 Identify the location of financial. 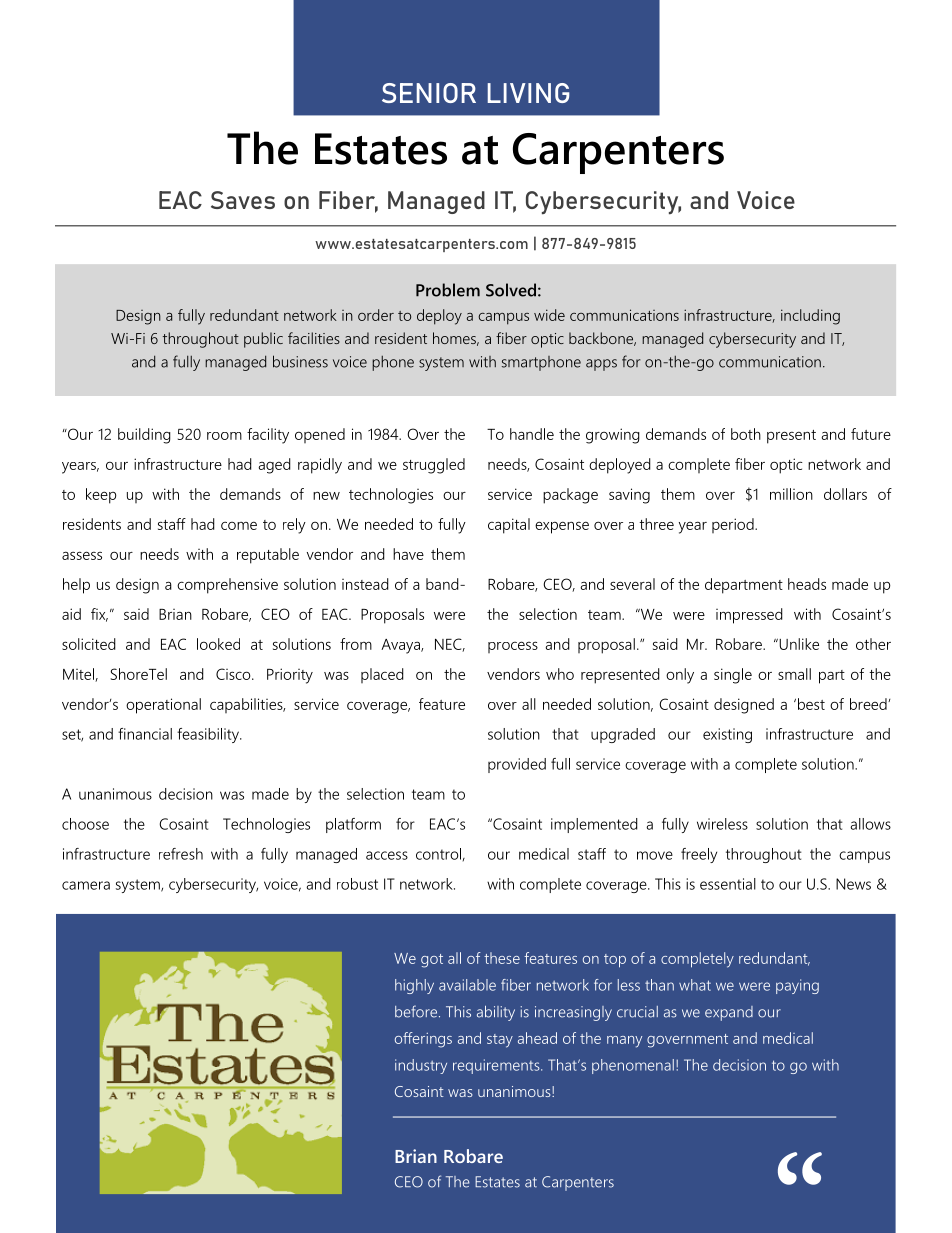
(145, 734).
